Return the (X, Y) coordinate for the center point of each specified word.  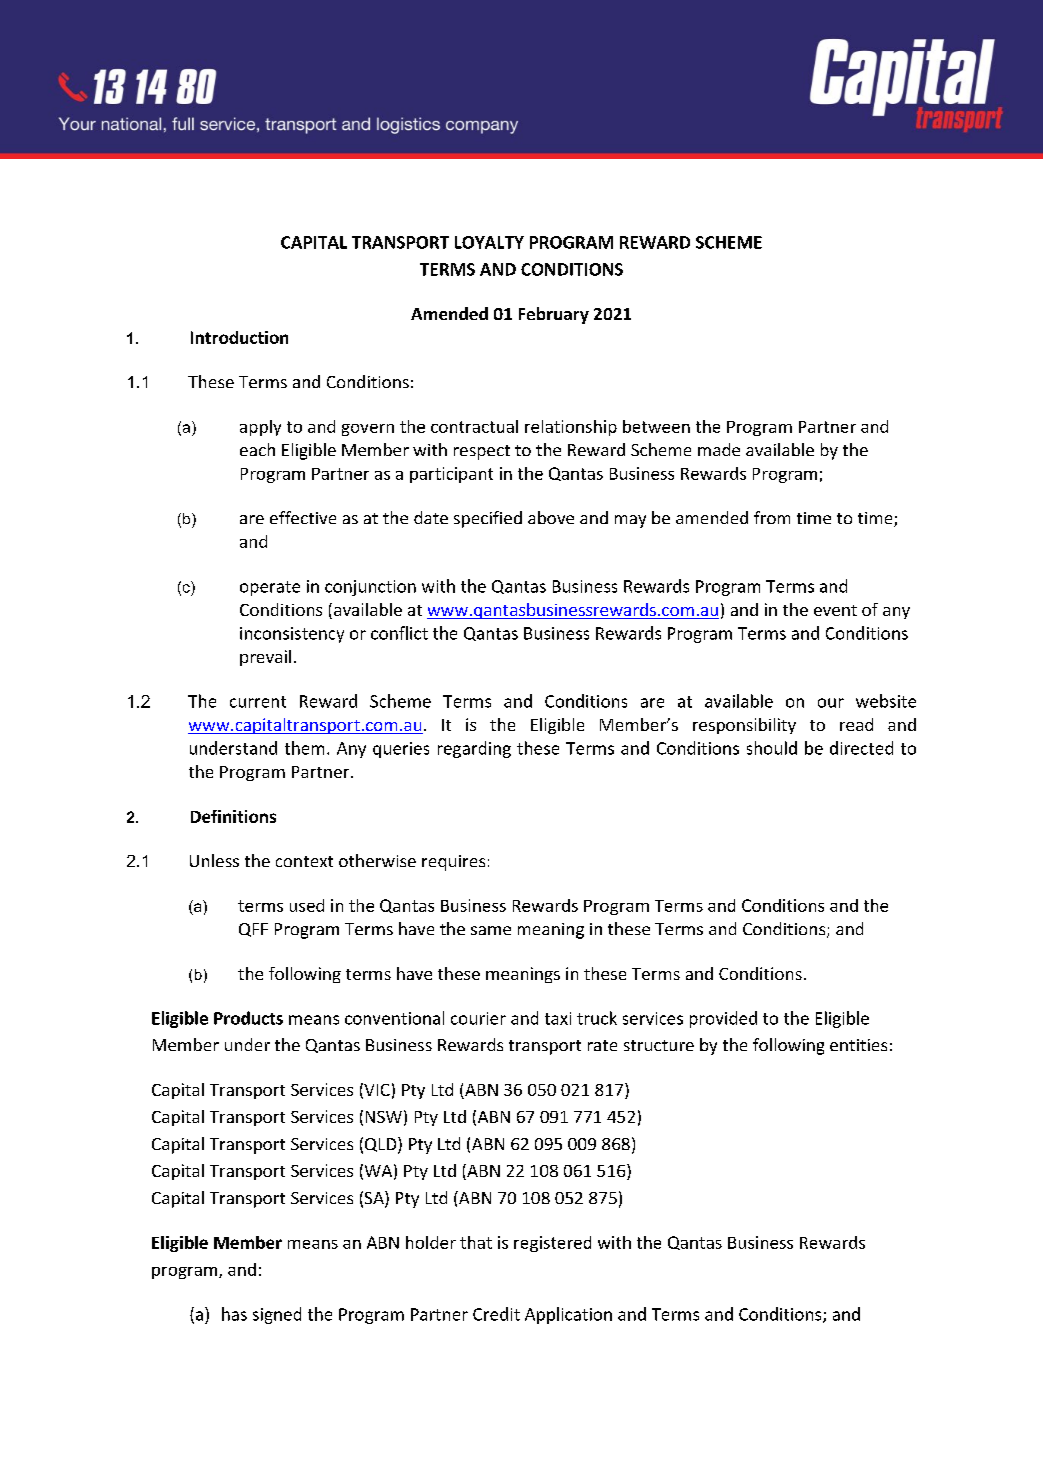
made (719, 449)
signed (277, 1315)
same (491, 930)
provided (723, 1019)
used (307, 905)
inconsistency (292, 635)
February (554, 315)
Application (568, 1315)
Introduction (239, 337)
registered (552, 1244)
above (551, 517)
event (835, 610)
